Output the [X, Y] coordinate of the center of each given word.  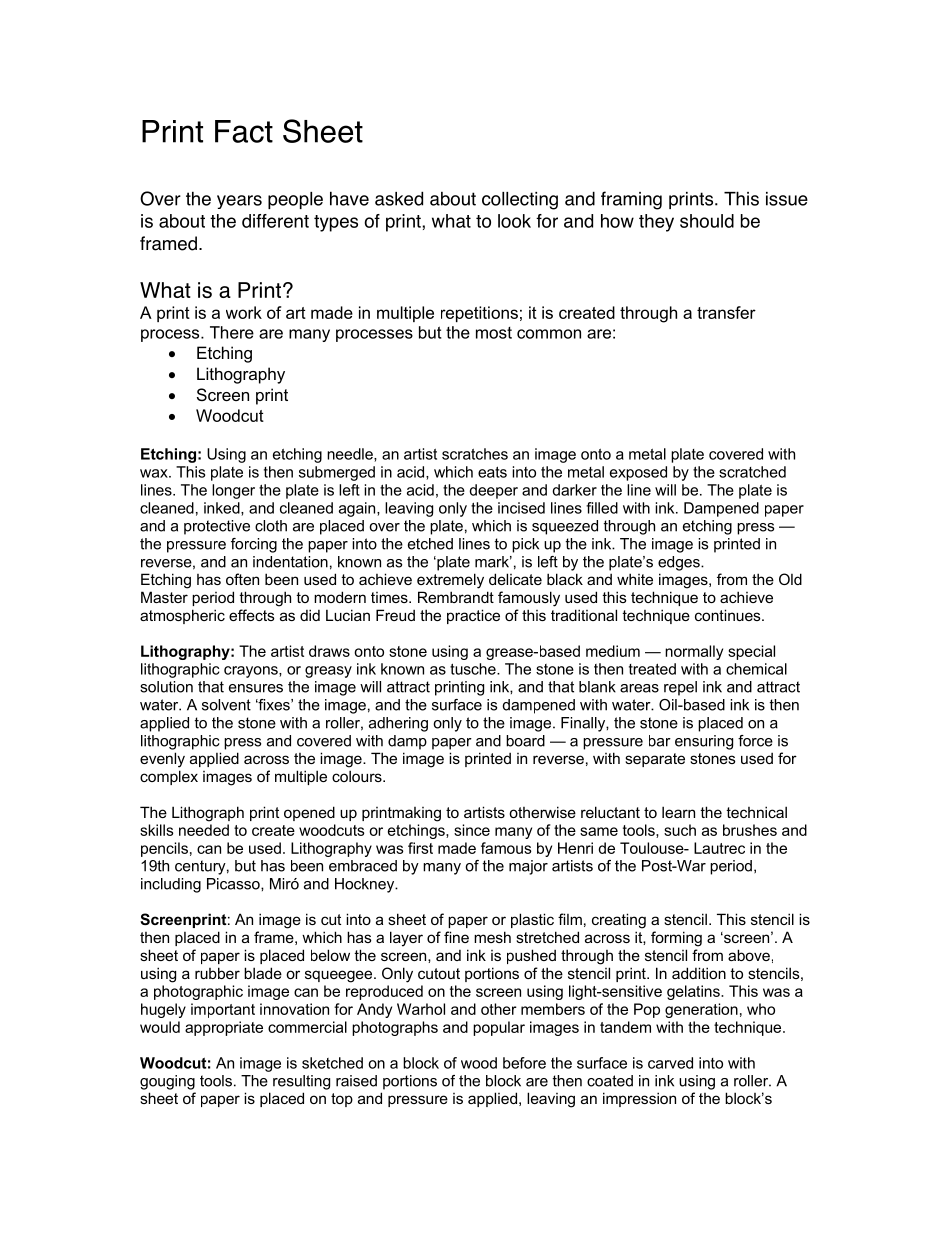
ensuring [704, 742]
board [525, 741]
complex [169, 777]
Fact [244, 131]
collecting [520, 201]
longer [233, 491]
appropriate [224, 1028]
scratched [752, 472]
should [707, 221]
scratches [475, 454]
